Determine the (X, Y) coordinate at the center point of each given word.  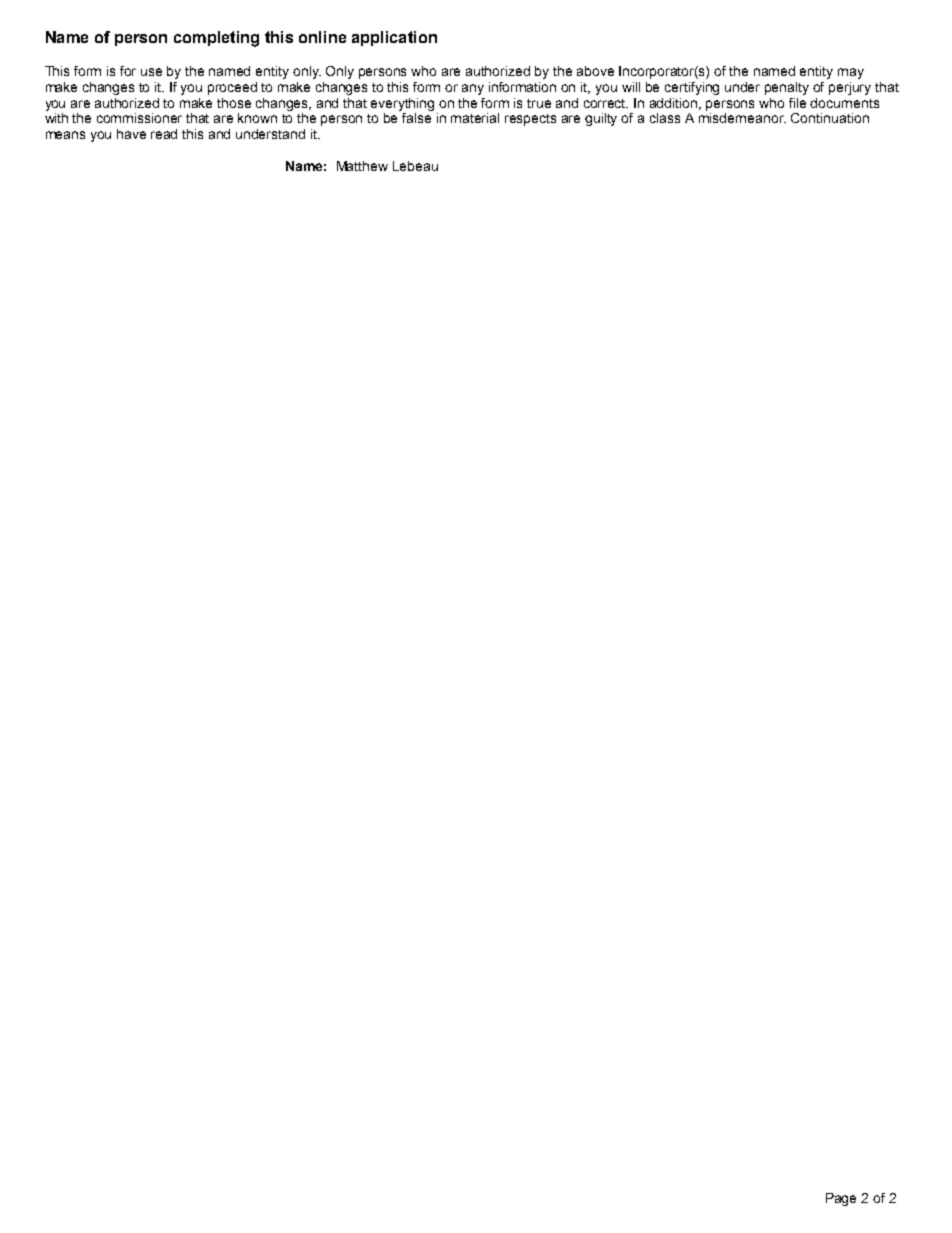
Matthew (362, 166)
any (473, 89)
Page (841, 1199)
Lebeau (415, 166)
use (151, 72)
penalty (787, 88)
